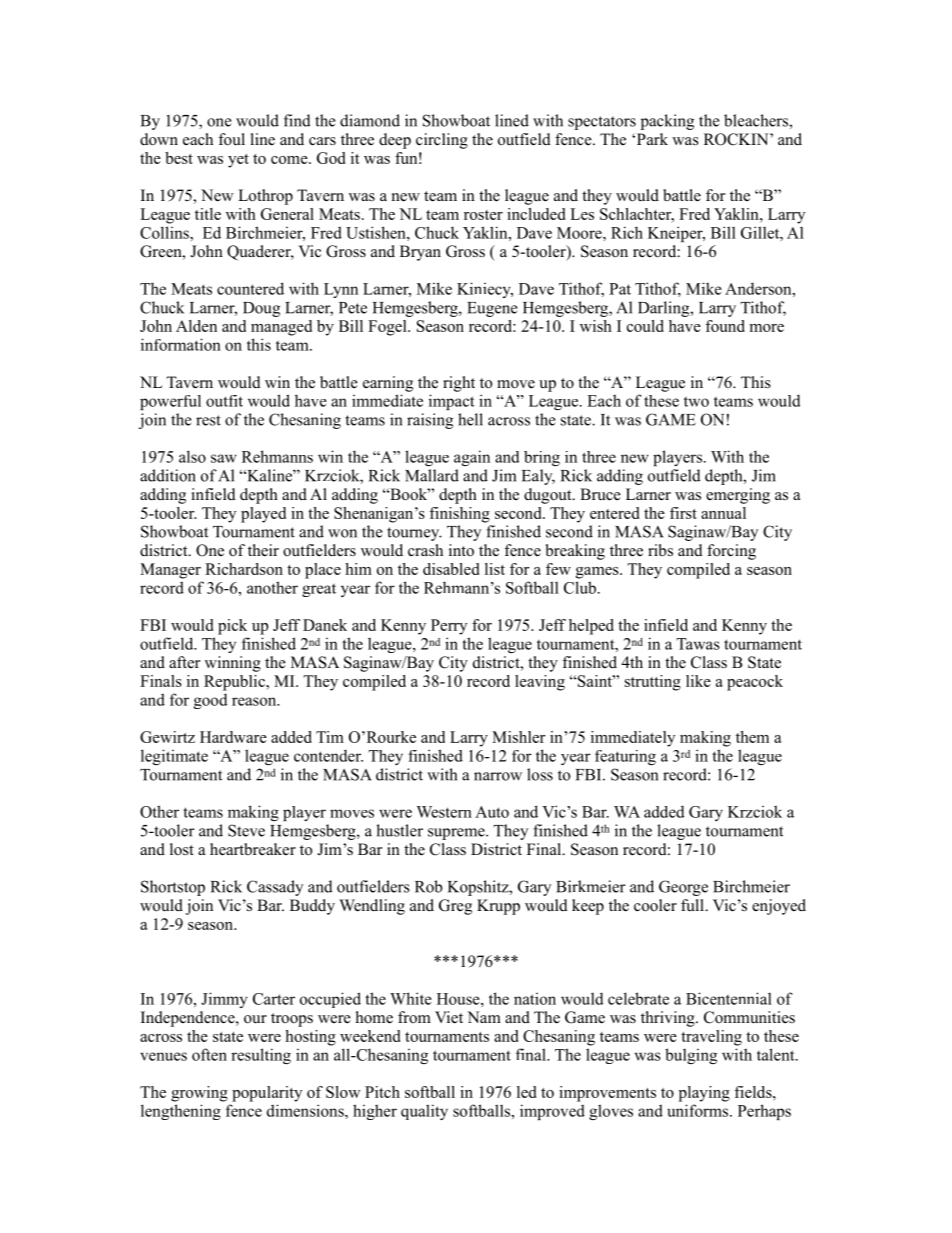 Image resolution: width=952 pixels, height=1233 pixels. I want to click on Hardware, so click(233, 737).
